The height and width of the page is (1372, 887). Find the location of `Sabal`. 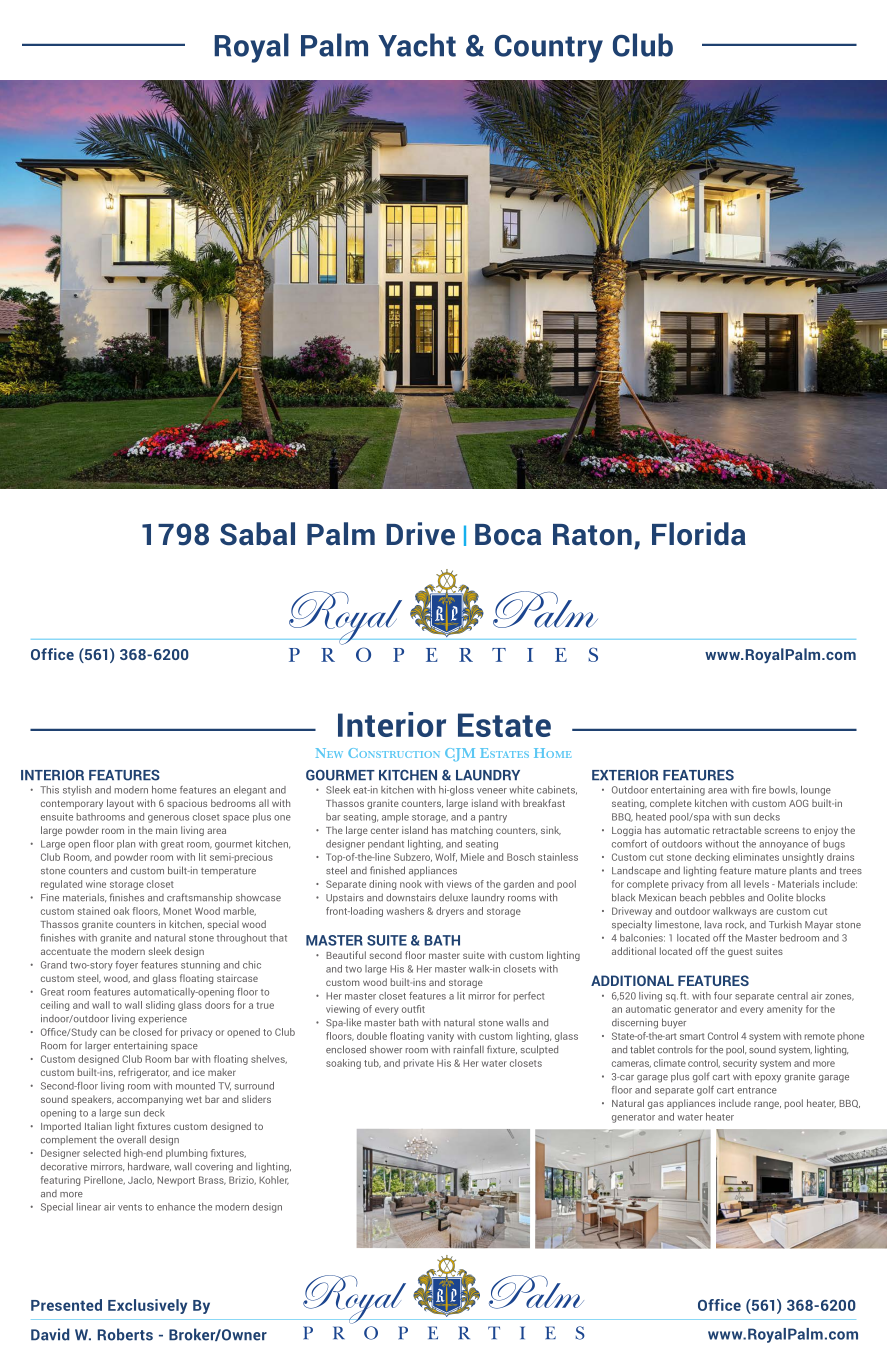

Sabal is located at coordinates (257, 534).
